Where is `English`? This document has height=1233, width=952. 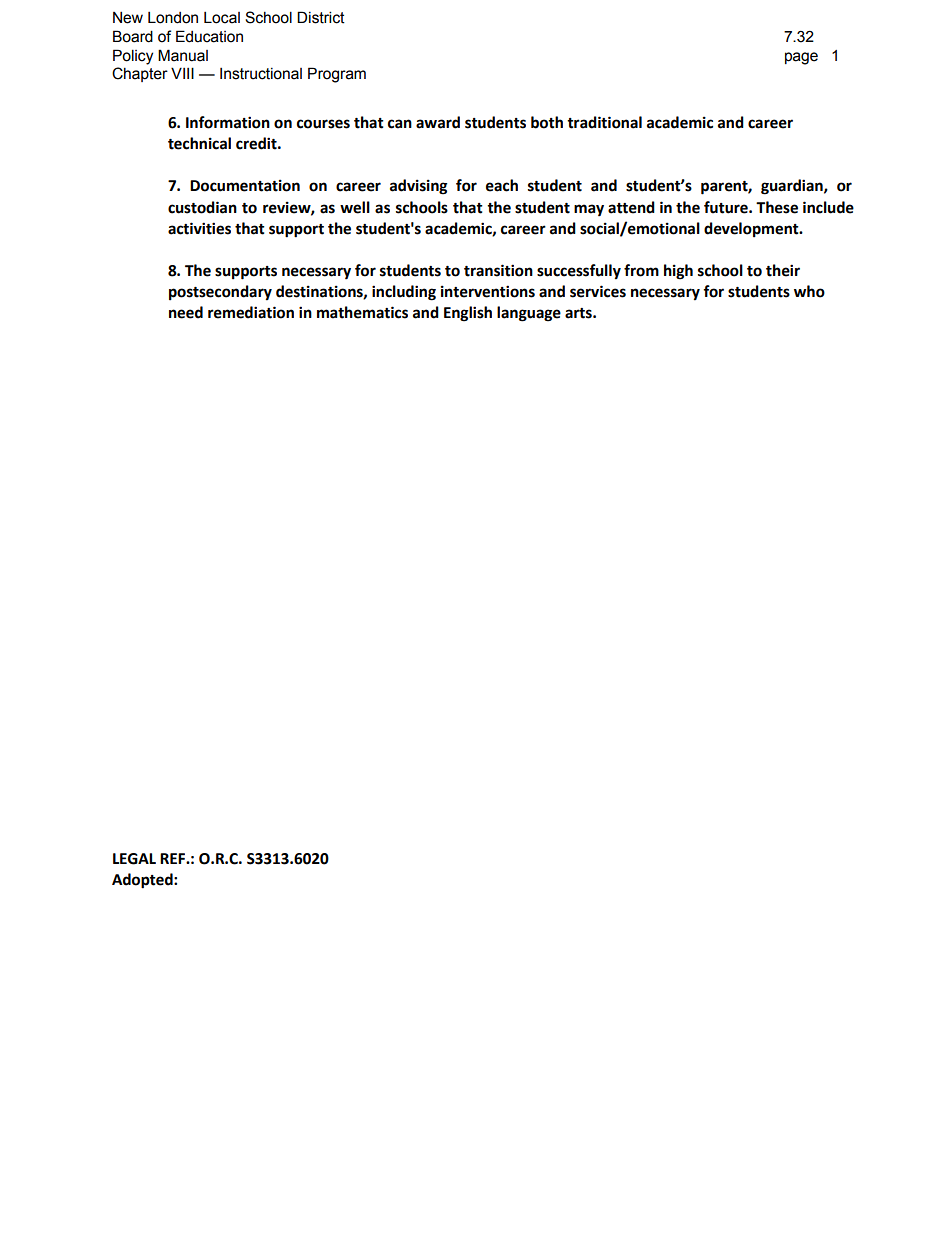 English is located at coordinates (468, 314).
